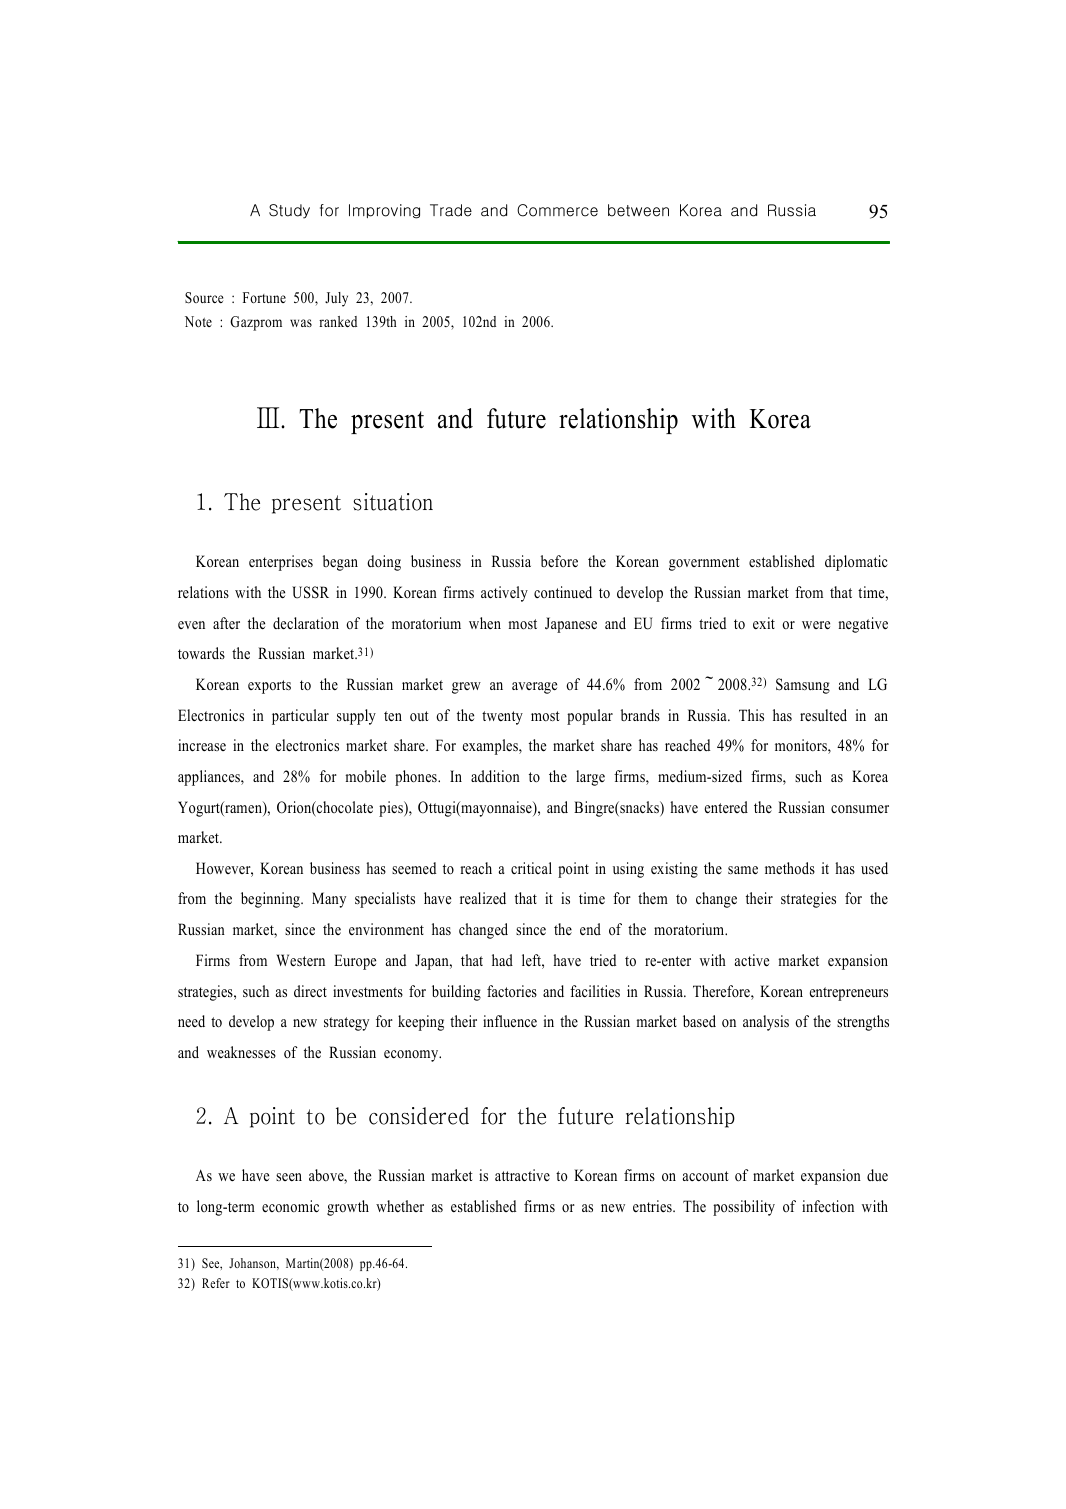 The image size is (1066, 1509). I want to click on economic, so click(290, 1206).
